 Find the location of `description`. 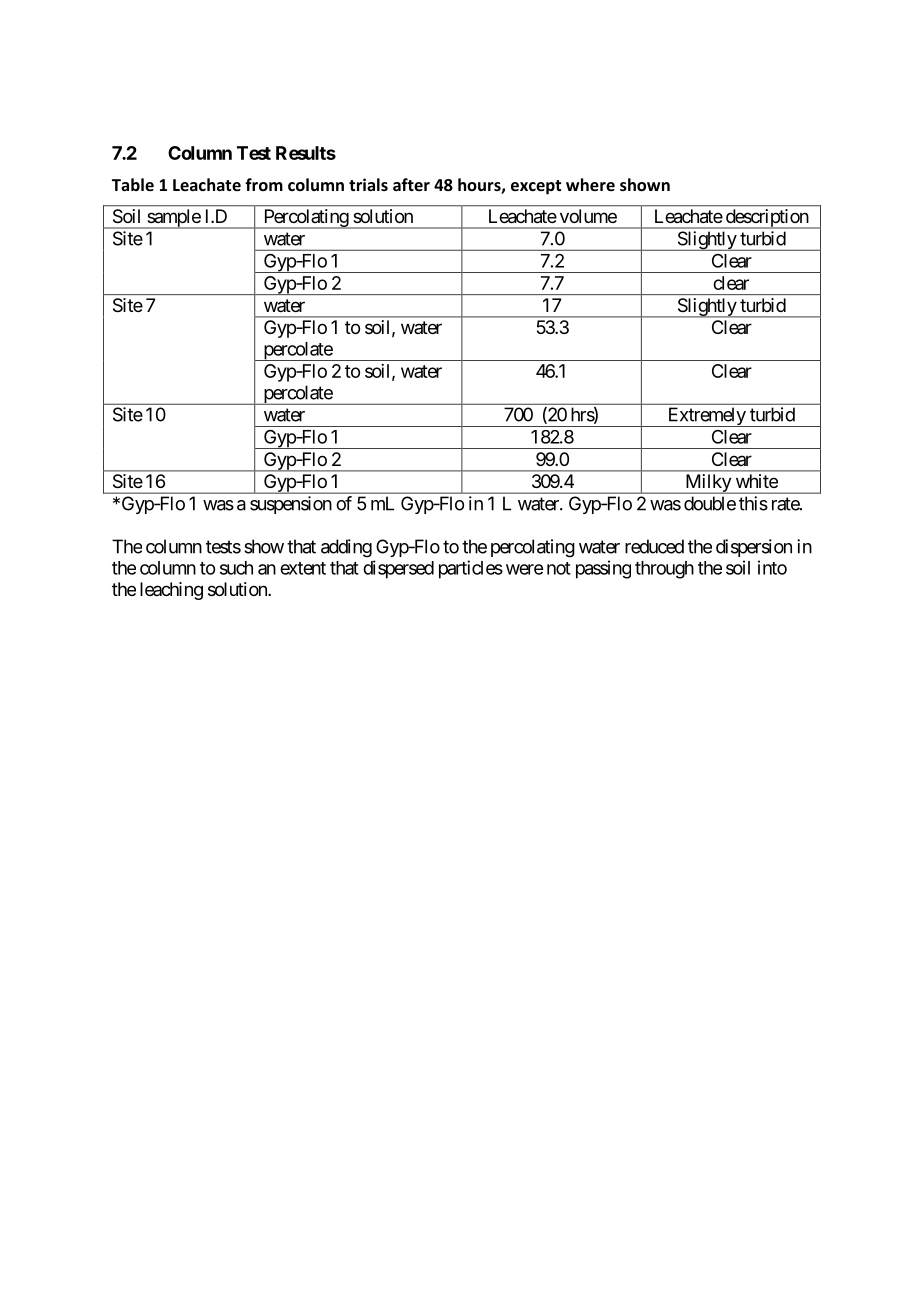

description is located at coordinates (766, 219).
